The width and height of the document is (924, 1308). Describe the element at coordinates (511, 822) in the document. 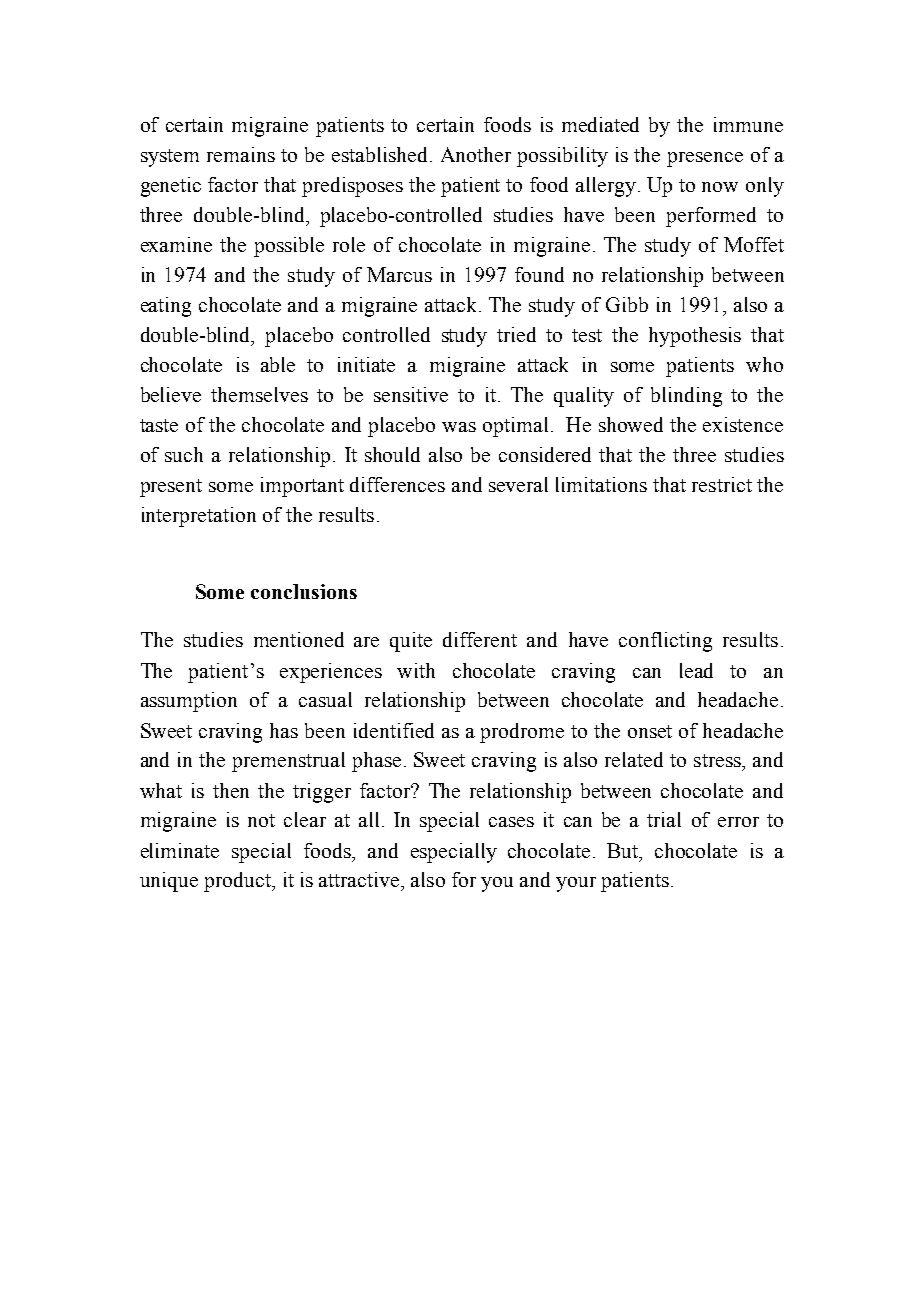

I see `cases` at that location.
